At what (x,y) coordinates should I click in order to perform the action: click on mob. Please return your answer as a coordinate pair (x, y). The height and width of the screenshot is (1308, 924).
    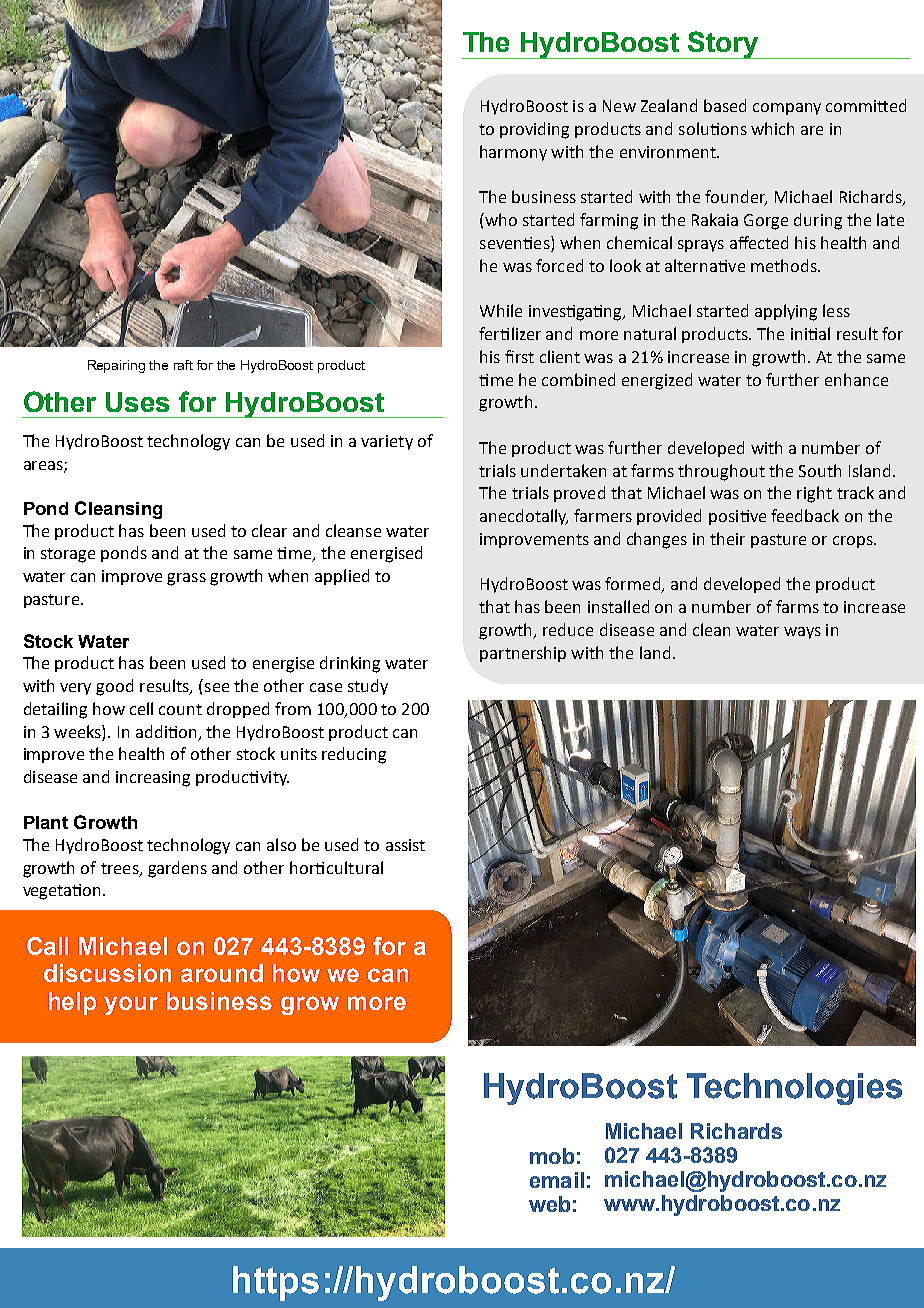
    Looking at the image, I should click on (552, 1156).
